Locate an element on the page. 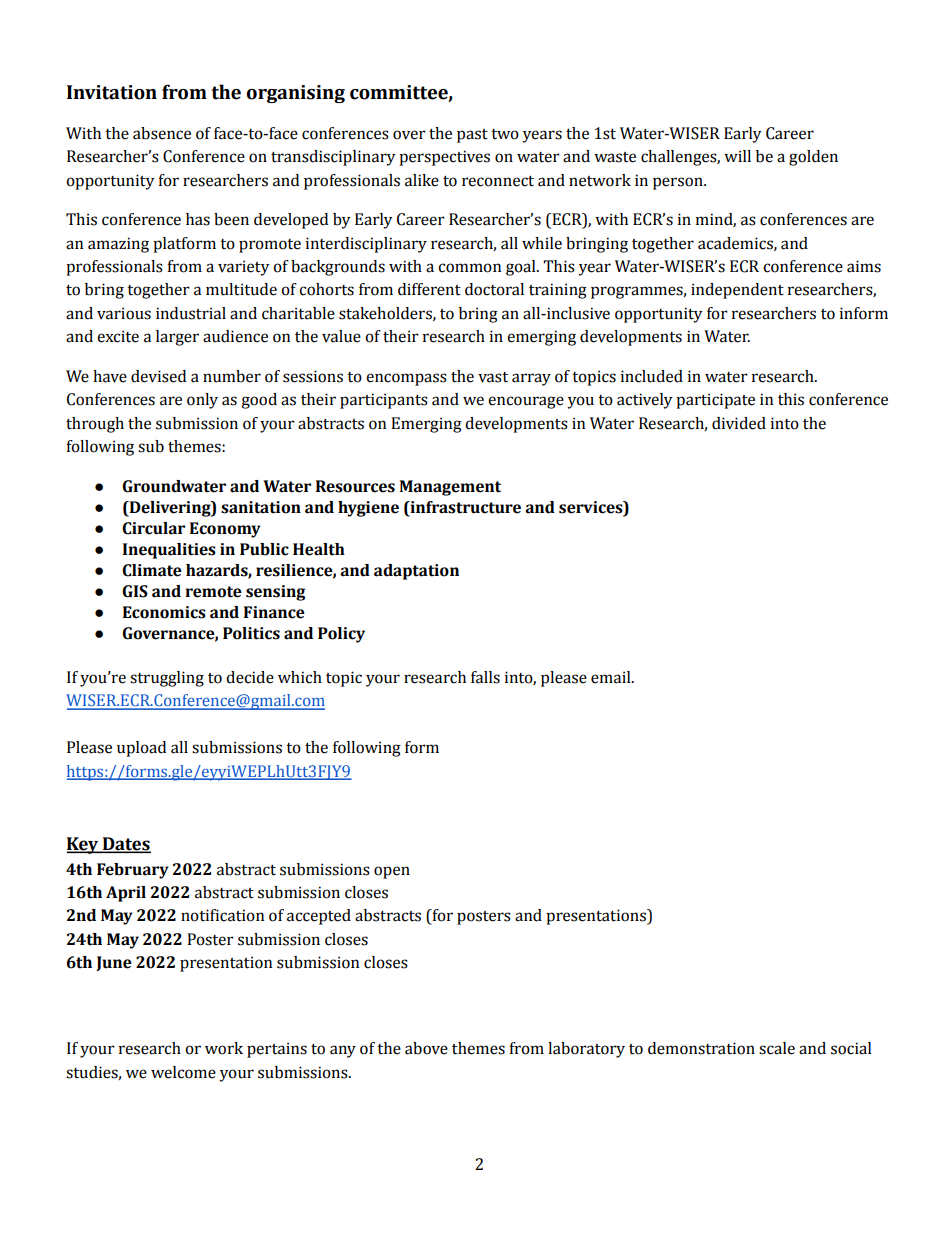 Image resolution: width=952 pixels, height=1233 pixels. encourage is located at coordinates (526, 402).
